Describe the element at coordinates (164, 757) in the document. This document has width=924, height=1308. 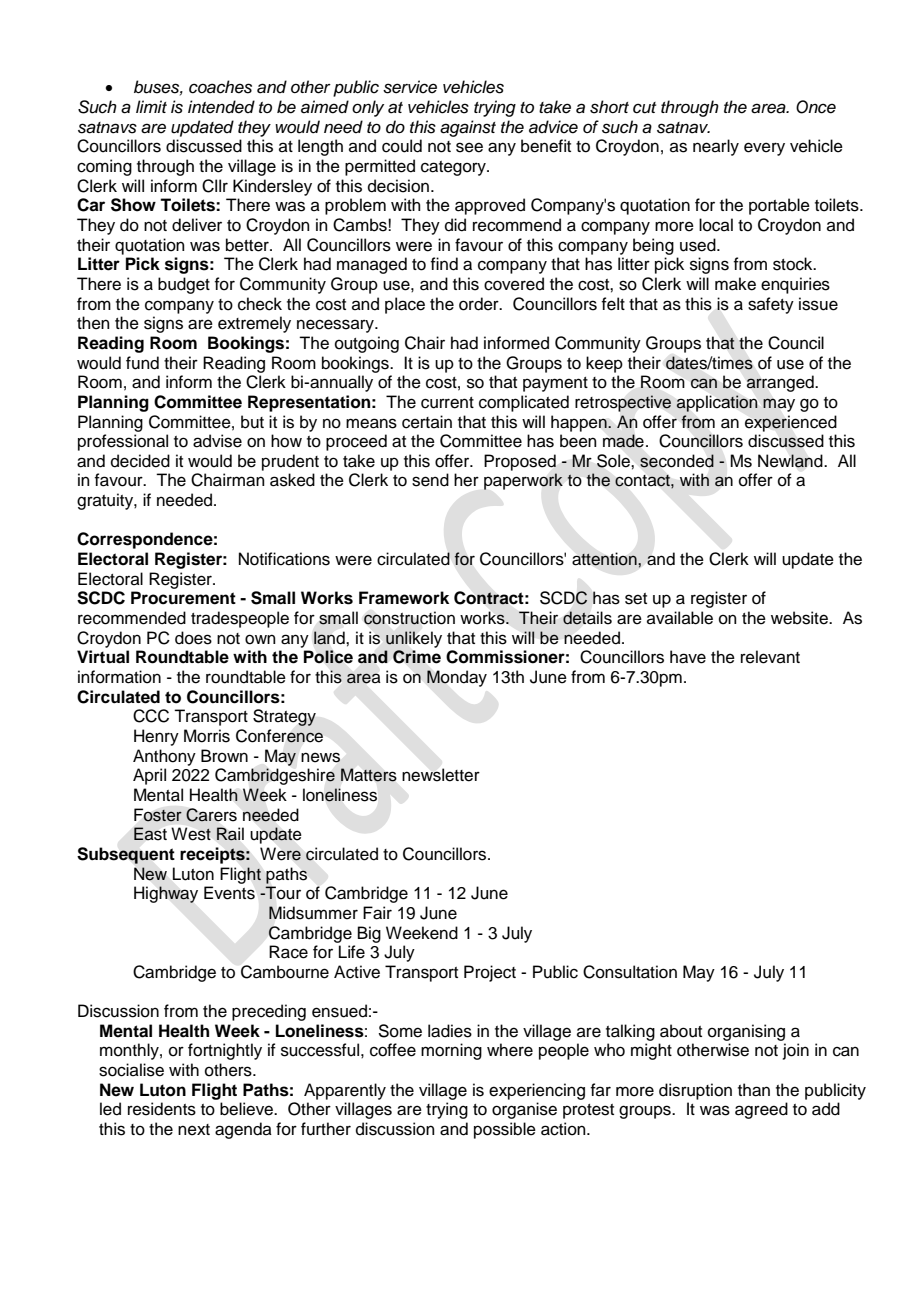
I see `Anthony` at that location.
